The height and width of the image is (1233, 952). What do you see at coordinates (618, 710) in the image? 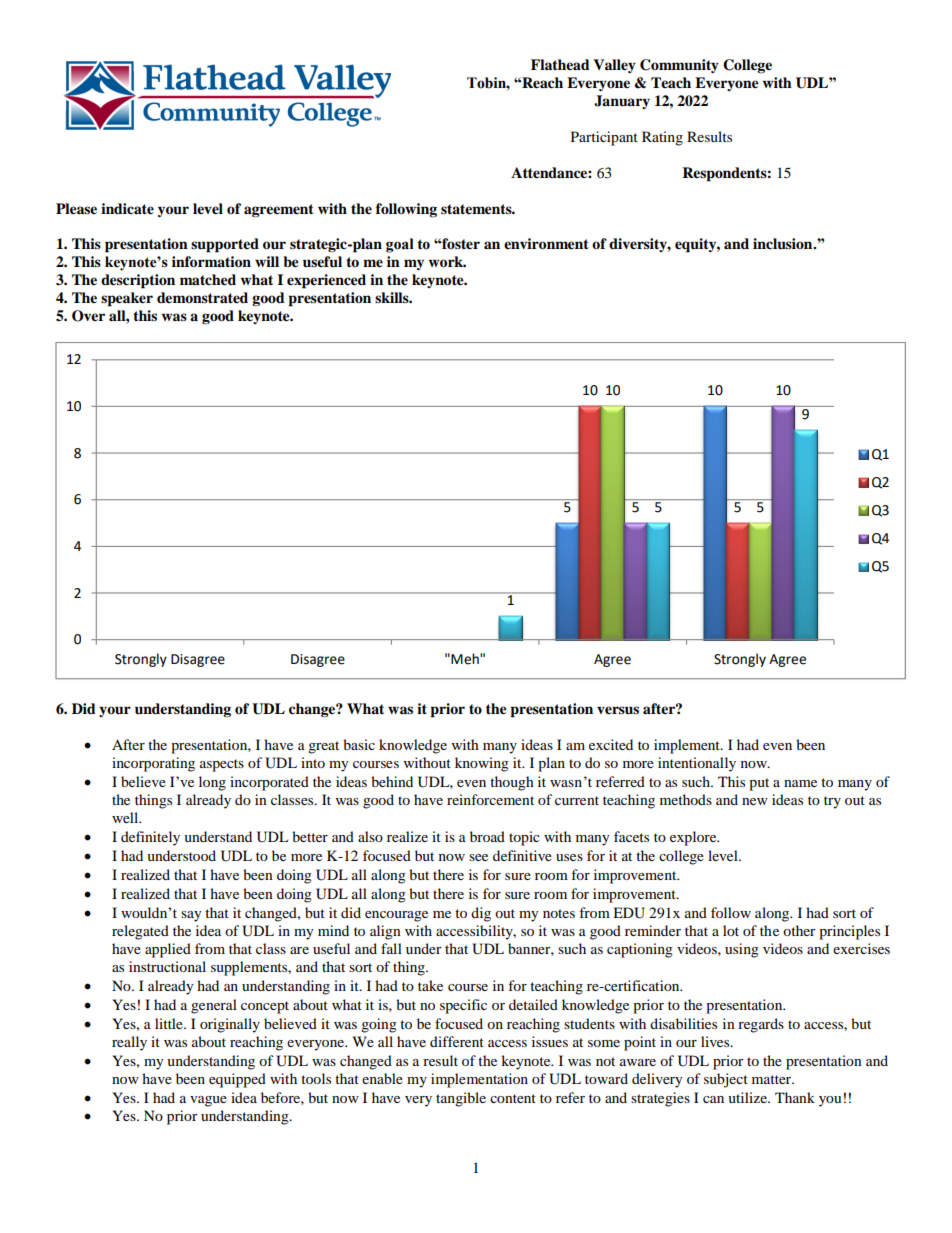
I see `versus` at bounding box center [618, 710].
